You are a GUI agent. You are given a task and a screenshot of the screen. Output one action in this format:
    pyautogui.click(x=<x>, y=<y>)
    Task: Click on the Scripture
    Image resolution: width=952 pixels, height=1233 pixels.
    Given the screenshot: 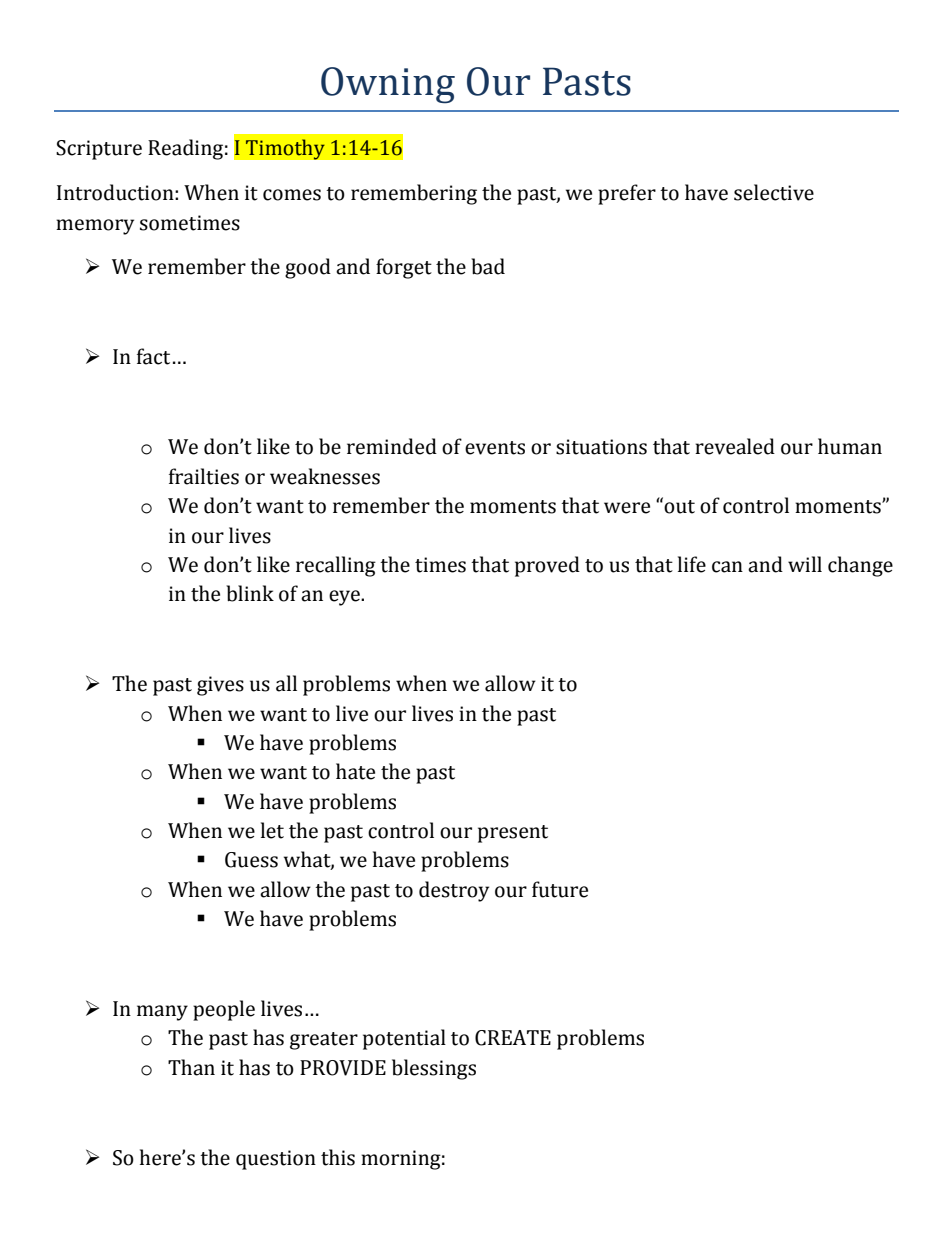 What is the action you would take?
    pyautogui.click(x=99, y=150)
